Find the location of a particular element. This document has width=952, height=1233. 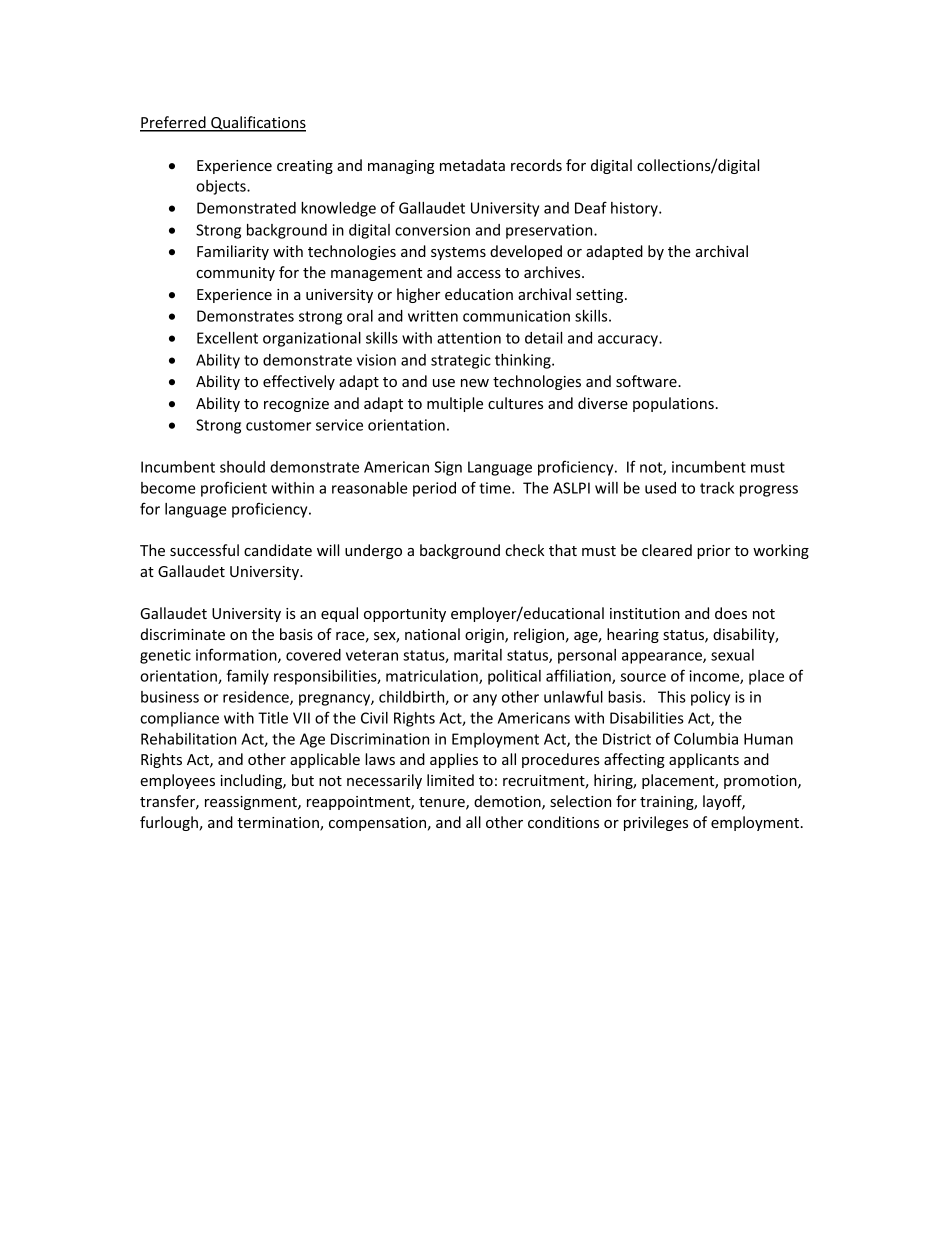

history is located at coordinates (635, 209).
